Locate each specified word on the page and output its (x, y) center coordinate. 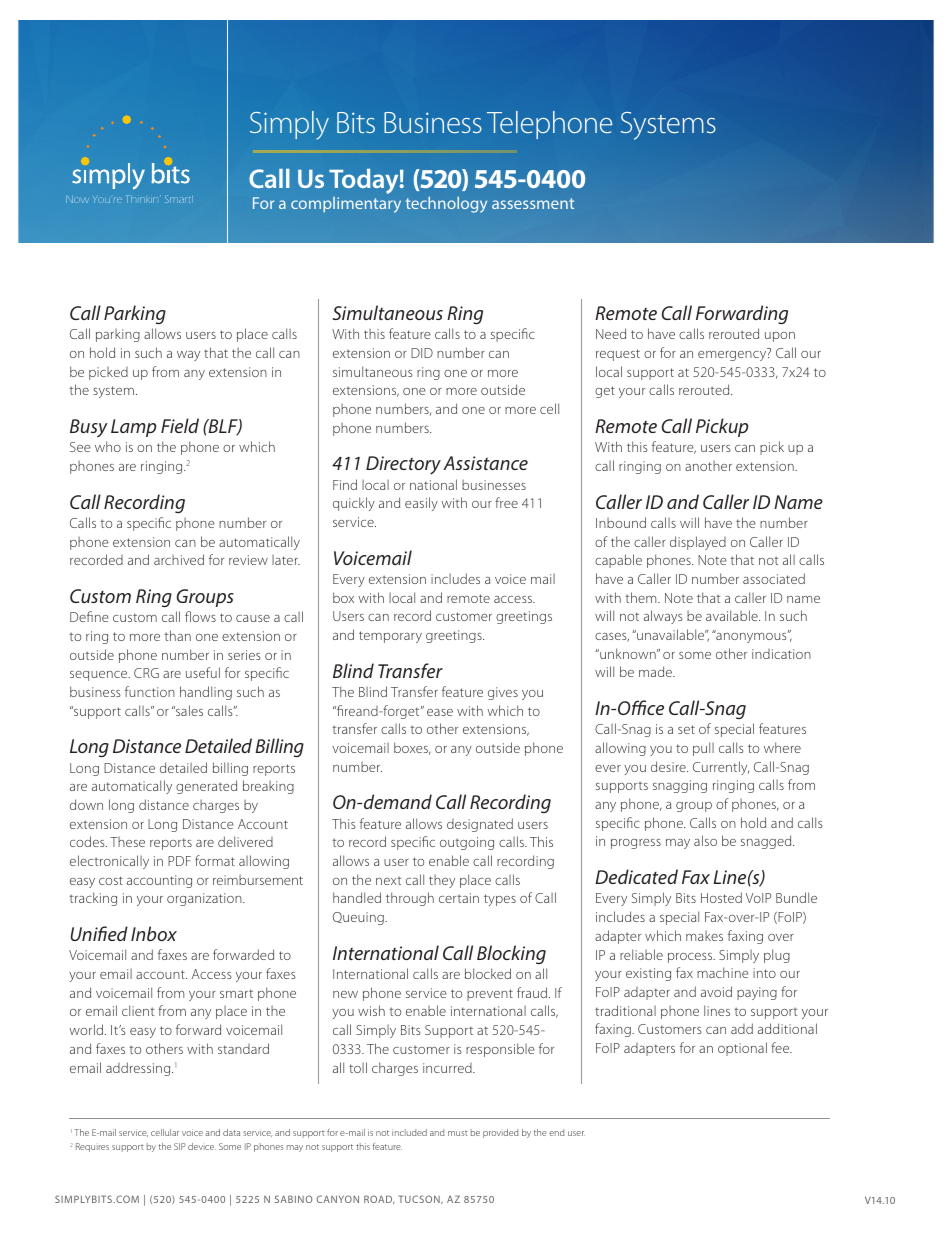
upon (780, 337)
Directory (403, 465)
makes (704, 936)
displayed (698, 543)
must (458, 1133)
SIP (180, 1146)
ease (440, 712)
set (686, 729)
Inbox (154, 933)
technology (446, 205)
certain (459, 898)
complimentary (346, 205)
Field (180, 425)
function (150, 691)
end (556, 1132)
